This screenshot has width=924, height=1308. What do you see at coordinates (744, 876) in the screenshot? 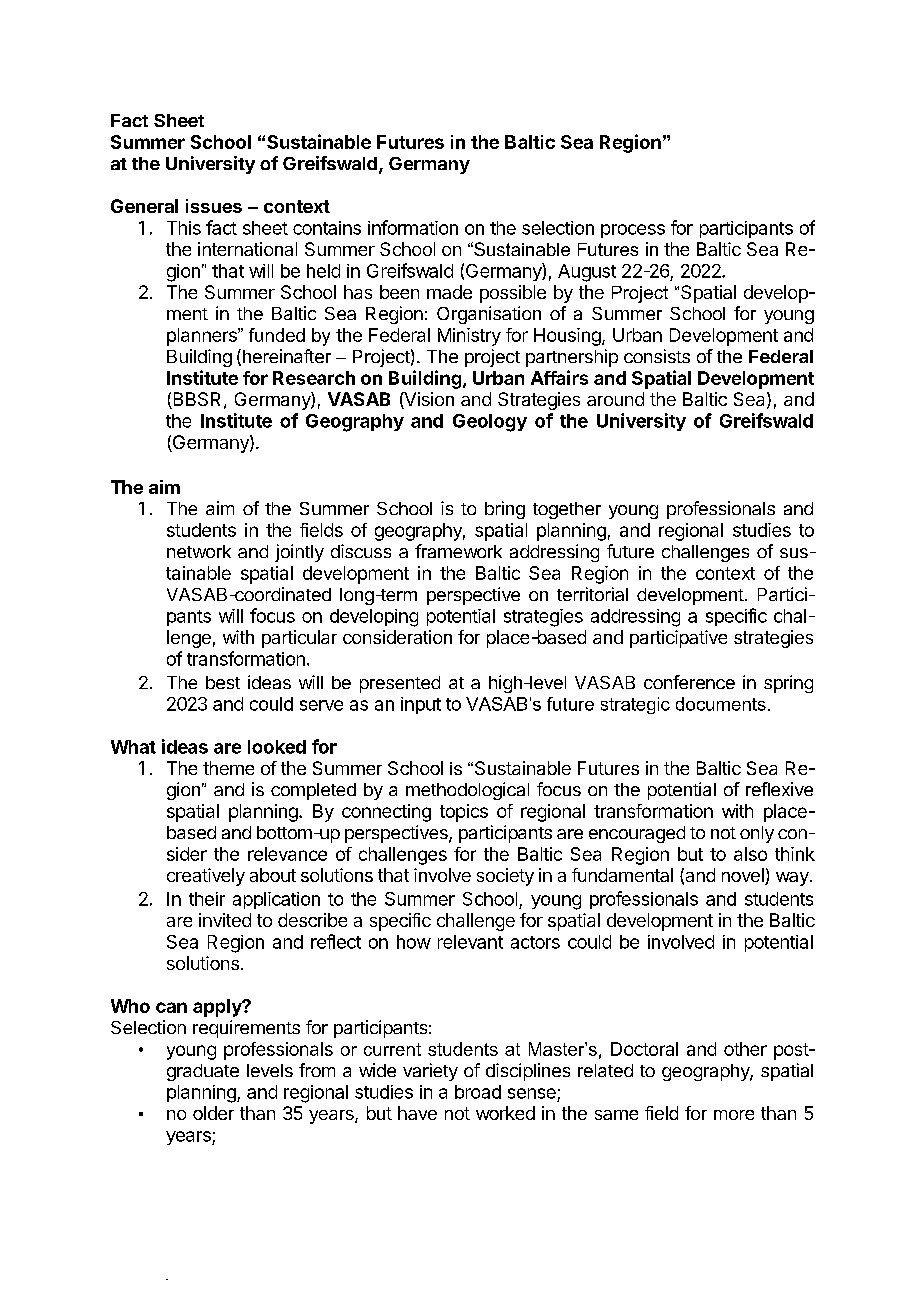
I see `novel` at bounding box center [744, 876].
